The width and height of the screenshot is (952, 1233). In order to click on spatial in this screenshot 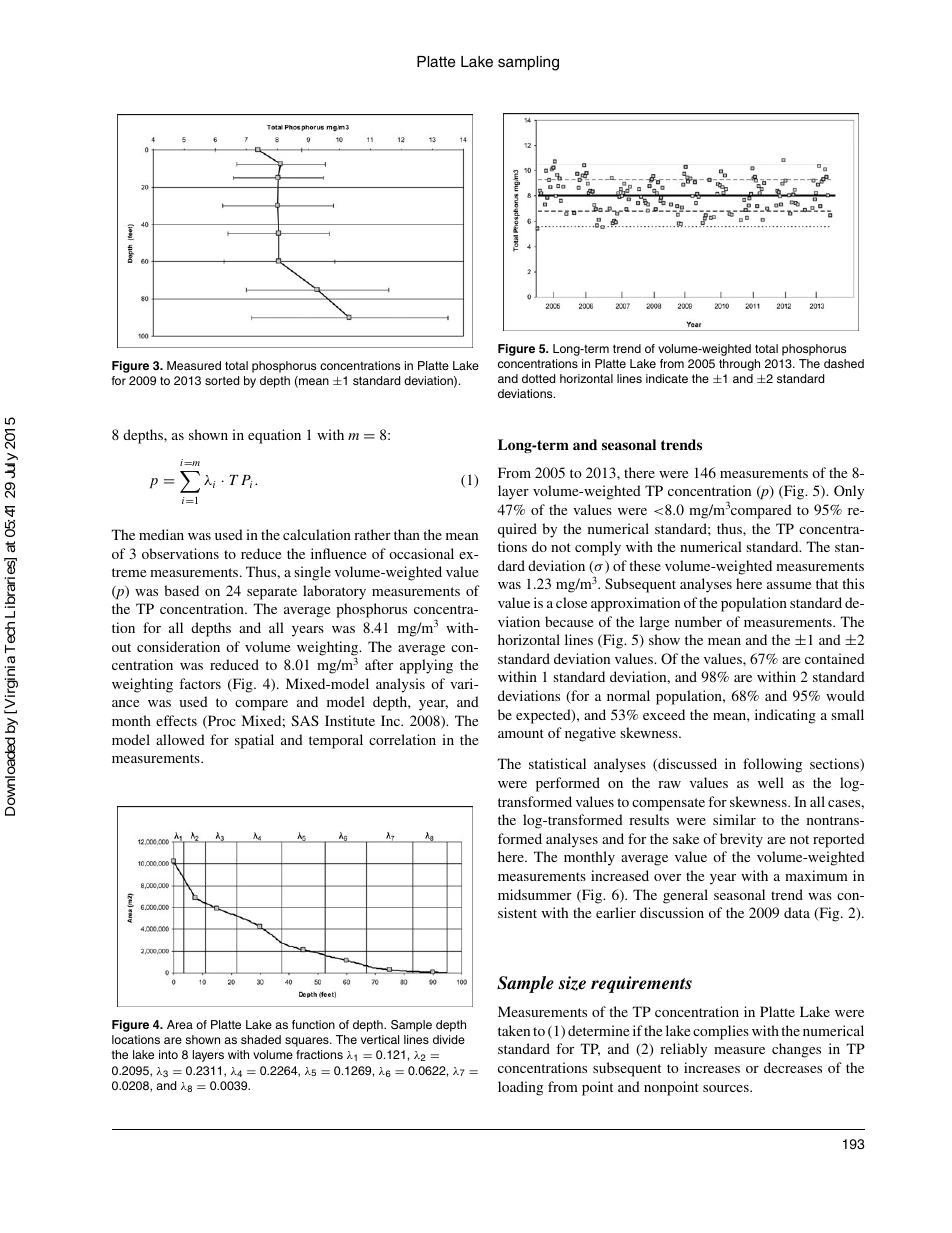, I will do `click(254, 741)`.
